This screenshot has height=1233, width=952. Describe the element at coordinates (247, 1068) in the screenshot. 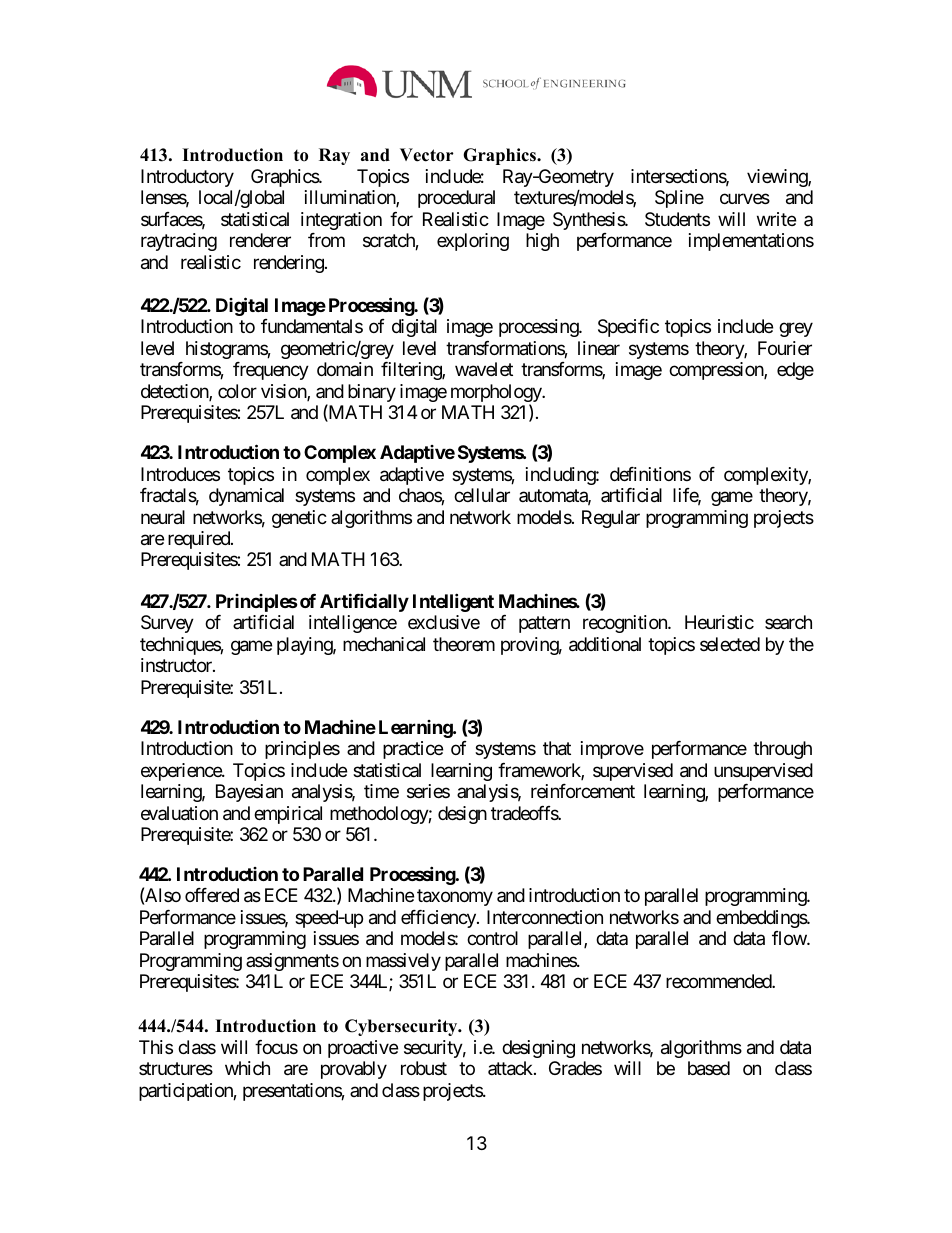

I see `which` at that location.
